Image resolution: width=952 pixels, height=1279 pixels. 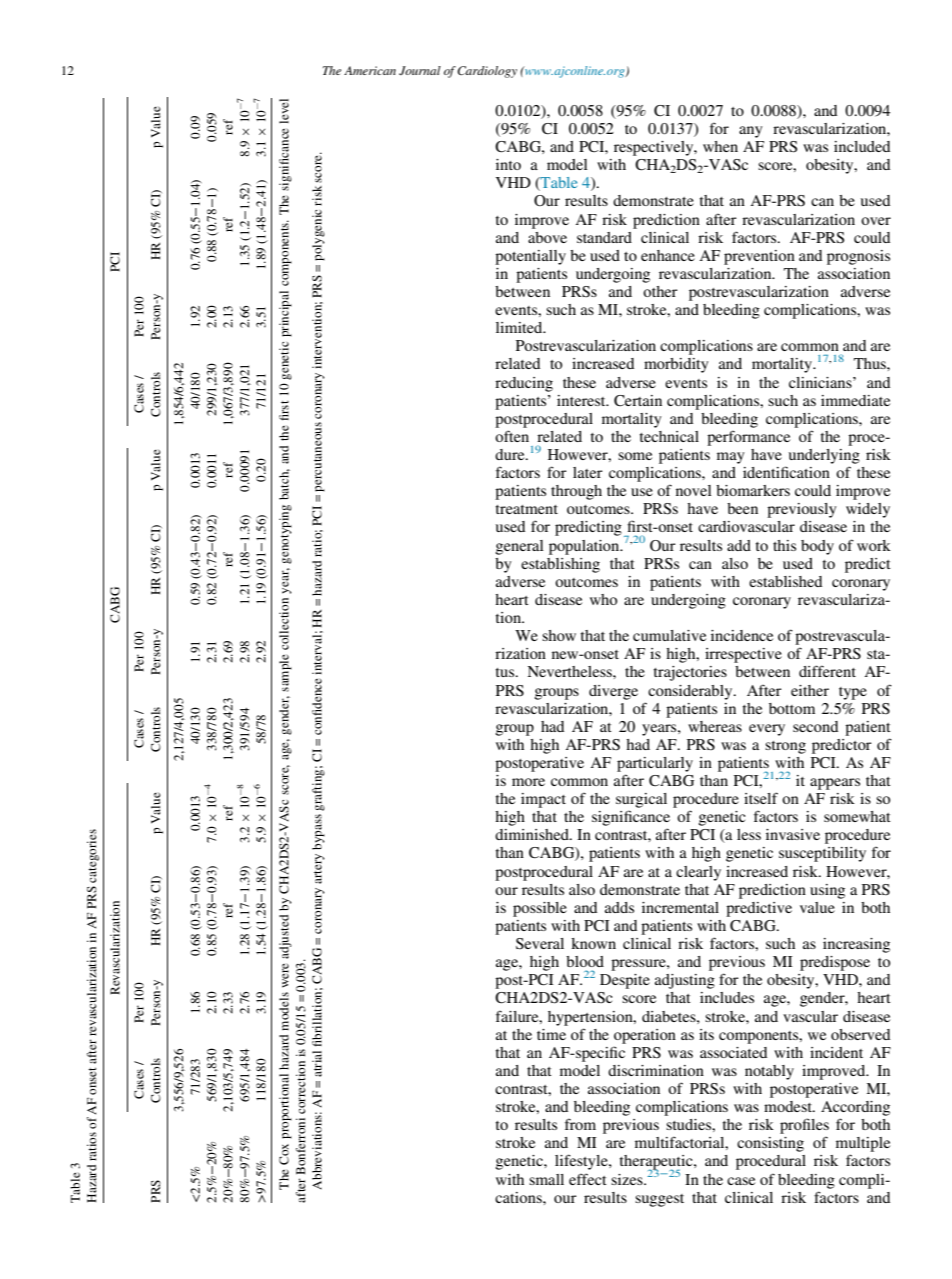 What do you see at coordinates (804, 1126) in the image?
I see `profiles` at bounding box center [804, 1126].
